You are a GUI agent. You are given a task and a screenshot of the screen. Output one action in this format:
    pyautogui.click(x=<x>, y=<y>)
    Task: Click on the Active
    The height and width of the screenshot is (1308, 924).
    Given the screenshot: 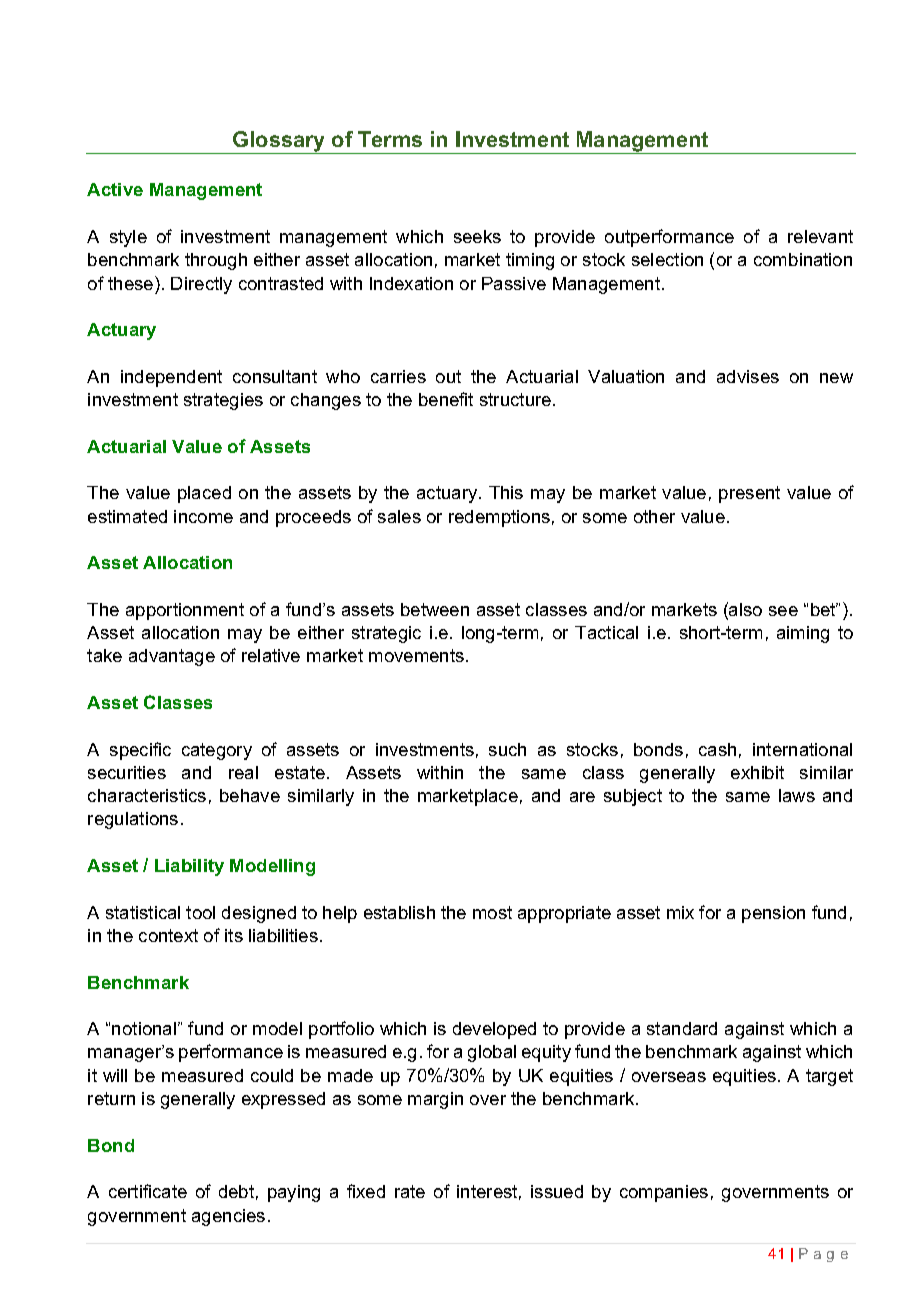 What is the action you would take?
    pyautogui.click(x=115, y=189)
